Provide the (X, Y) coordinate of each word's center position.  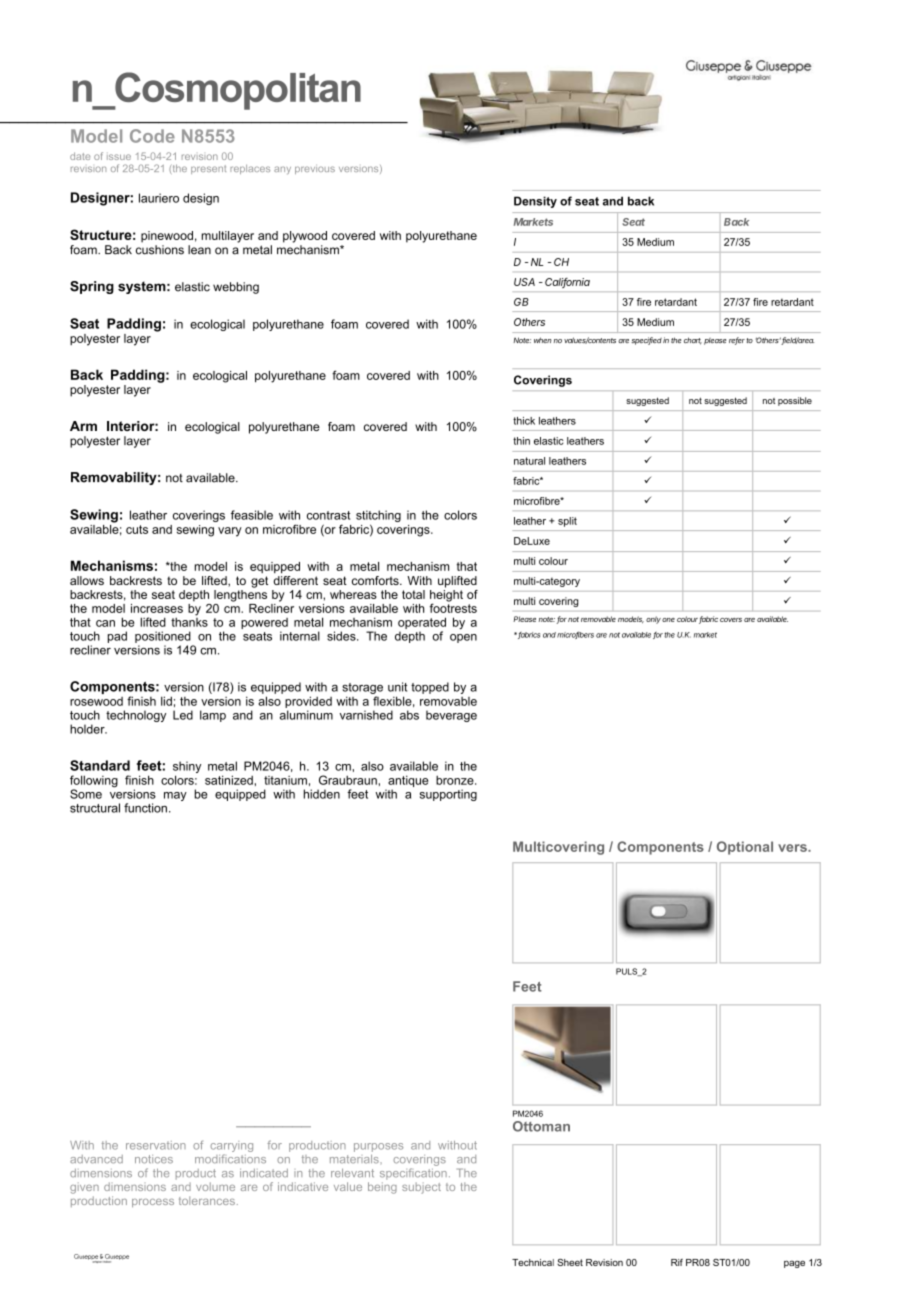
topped (430, 688)
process (153, 1203)
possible (795, 401)
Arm (83, 426)
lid (166, 701)
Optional (745, 848)
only (653, 620)
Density (535, 202)
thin (521, 441)
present (208, 169)
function (145, 808)
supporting (448, 795)
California (567, 283)
